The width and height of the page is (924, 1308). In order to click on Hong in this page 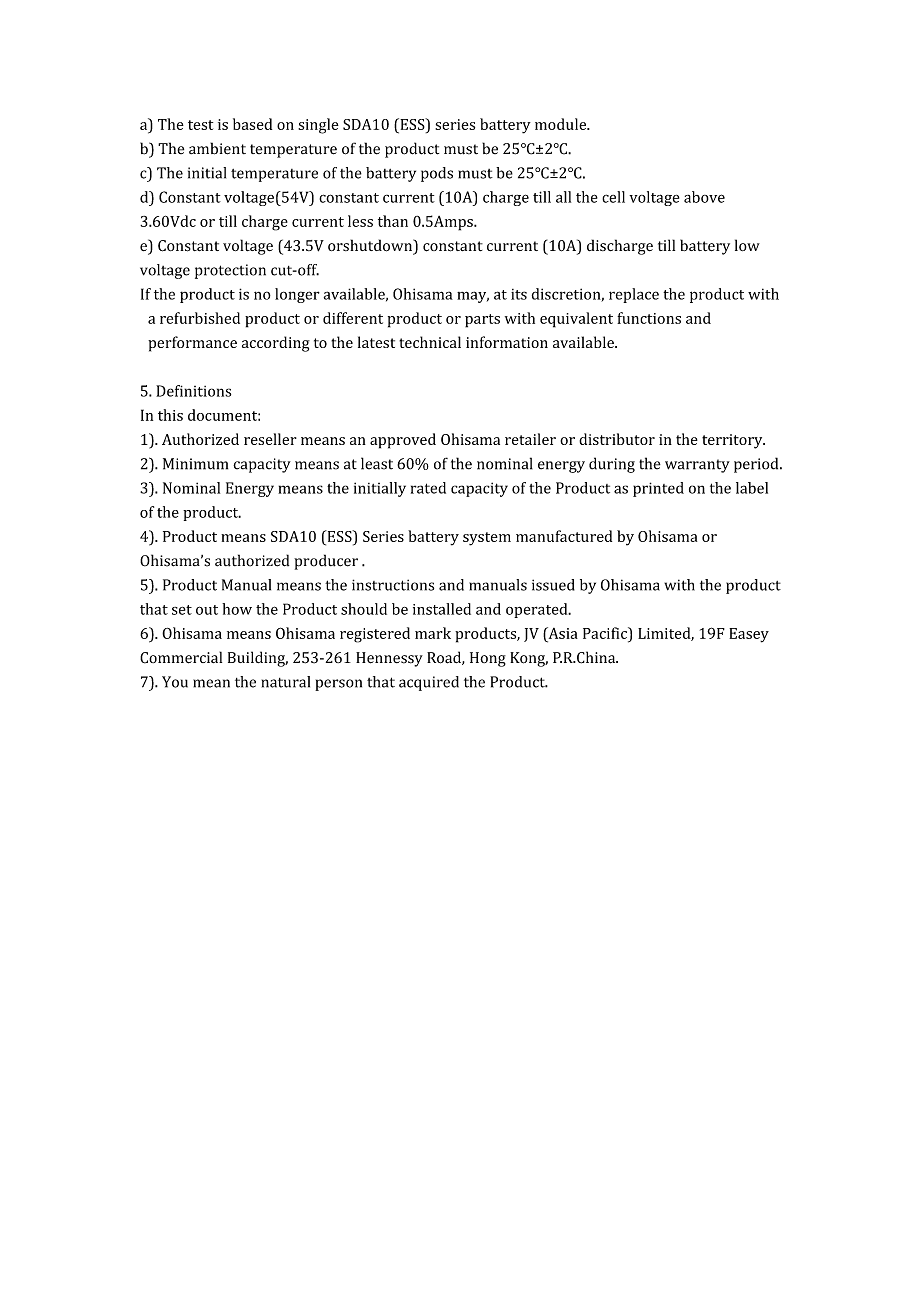, I will do `click(488, 659)`.
